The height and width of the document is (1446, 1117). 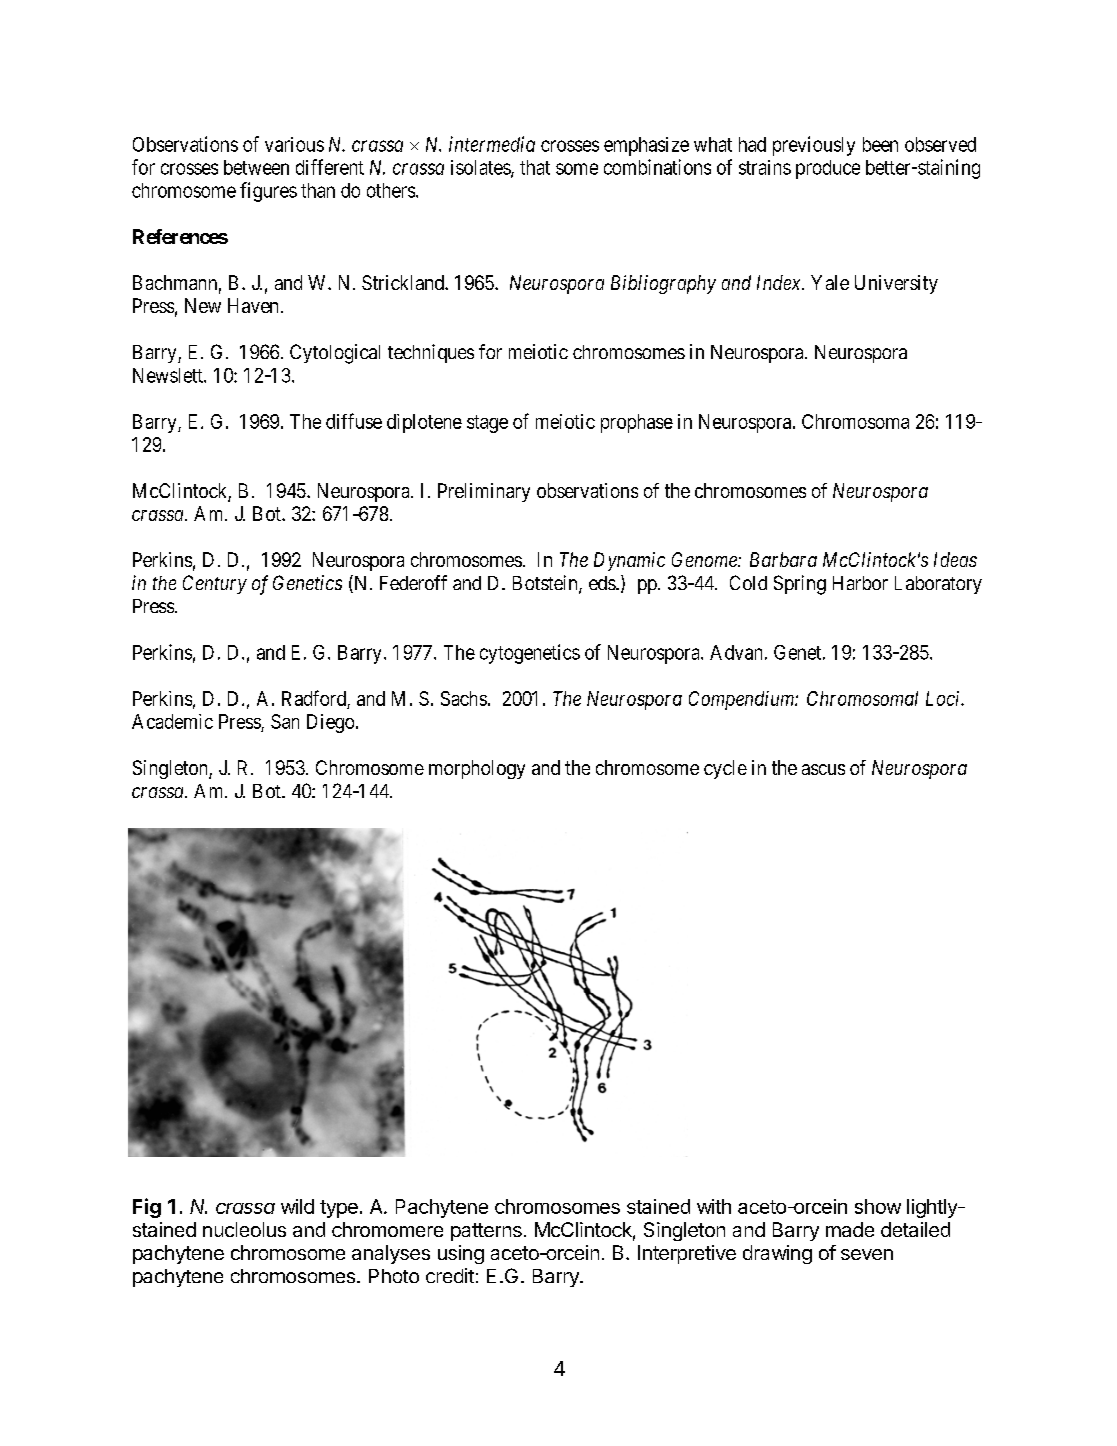 I want to click on produce, so click(x=828, y=169).
